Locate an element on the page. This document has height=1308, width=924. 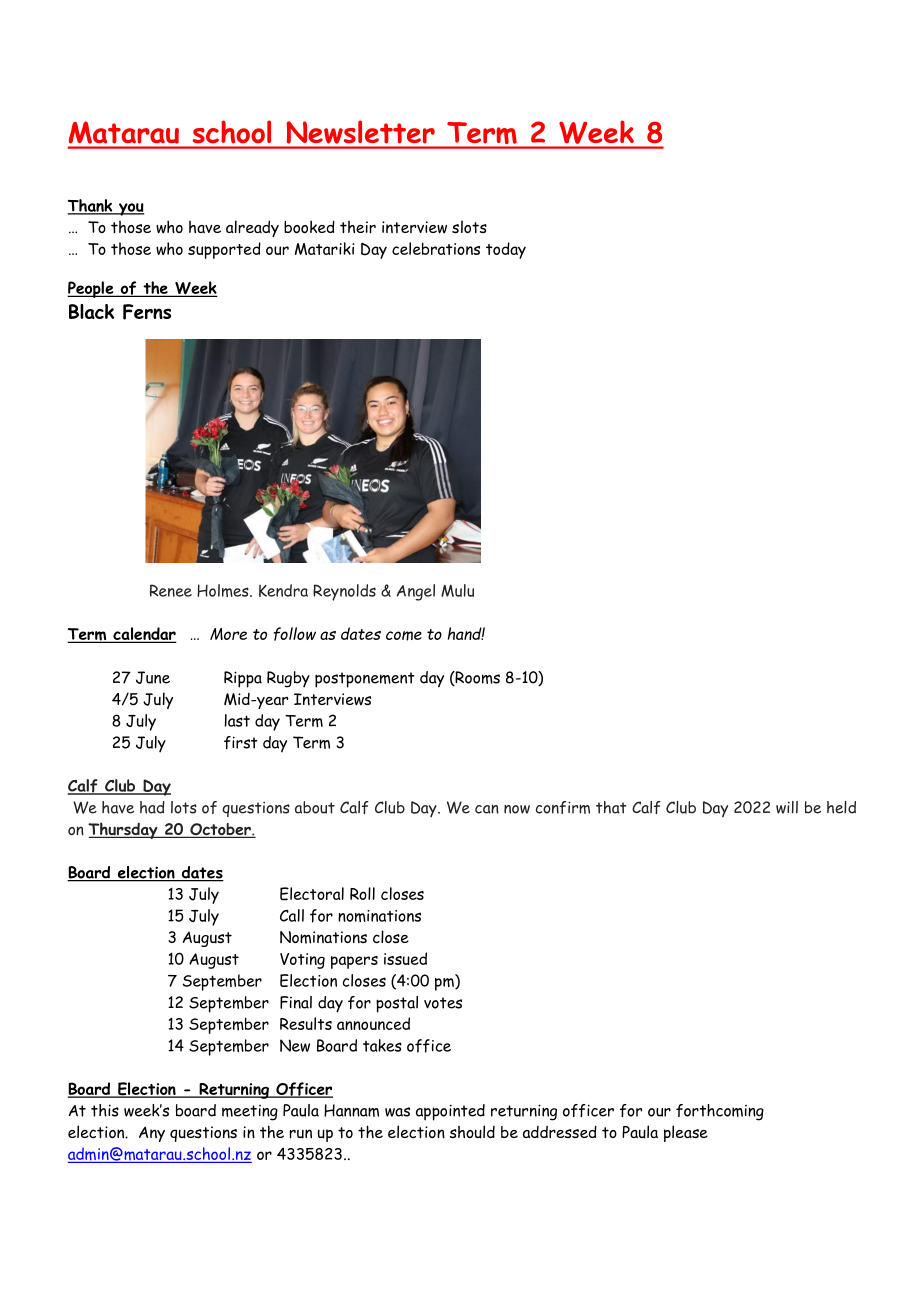
More is located at coordinates (228, 634).
